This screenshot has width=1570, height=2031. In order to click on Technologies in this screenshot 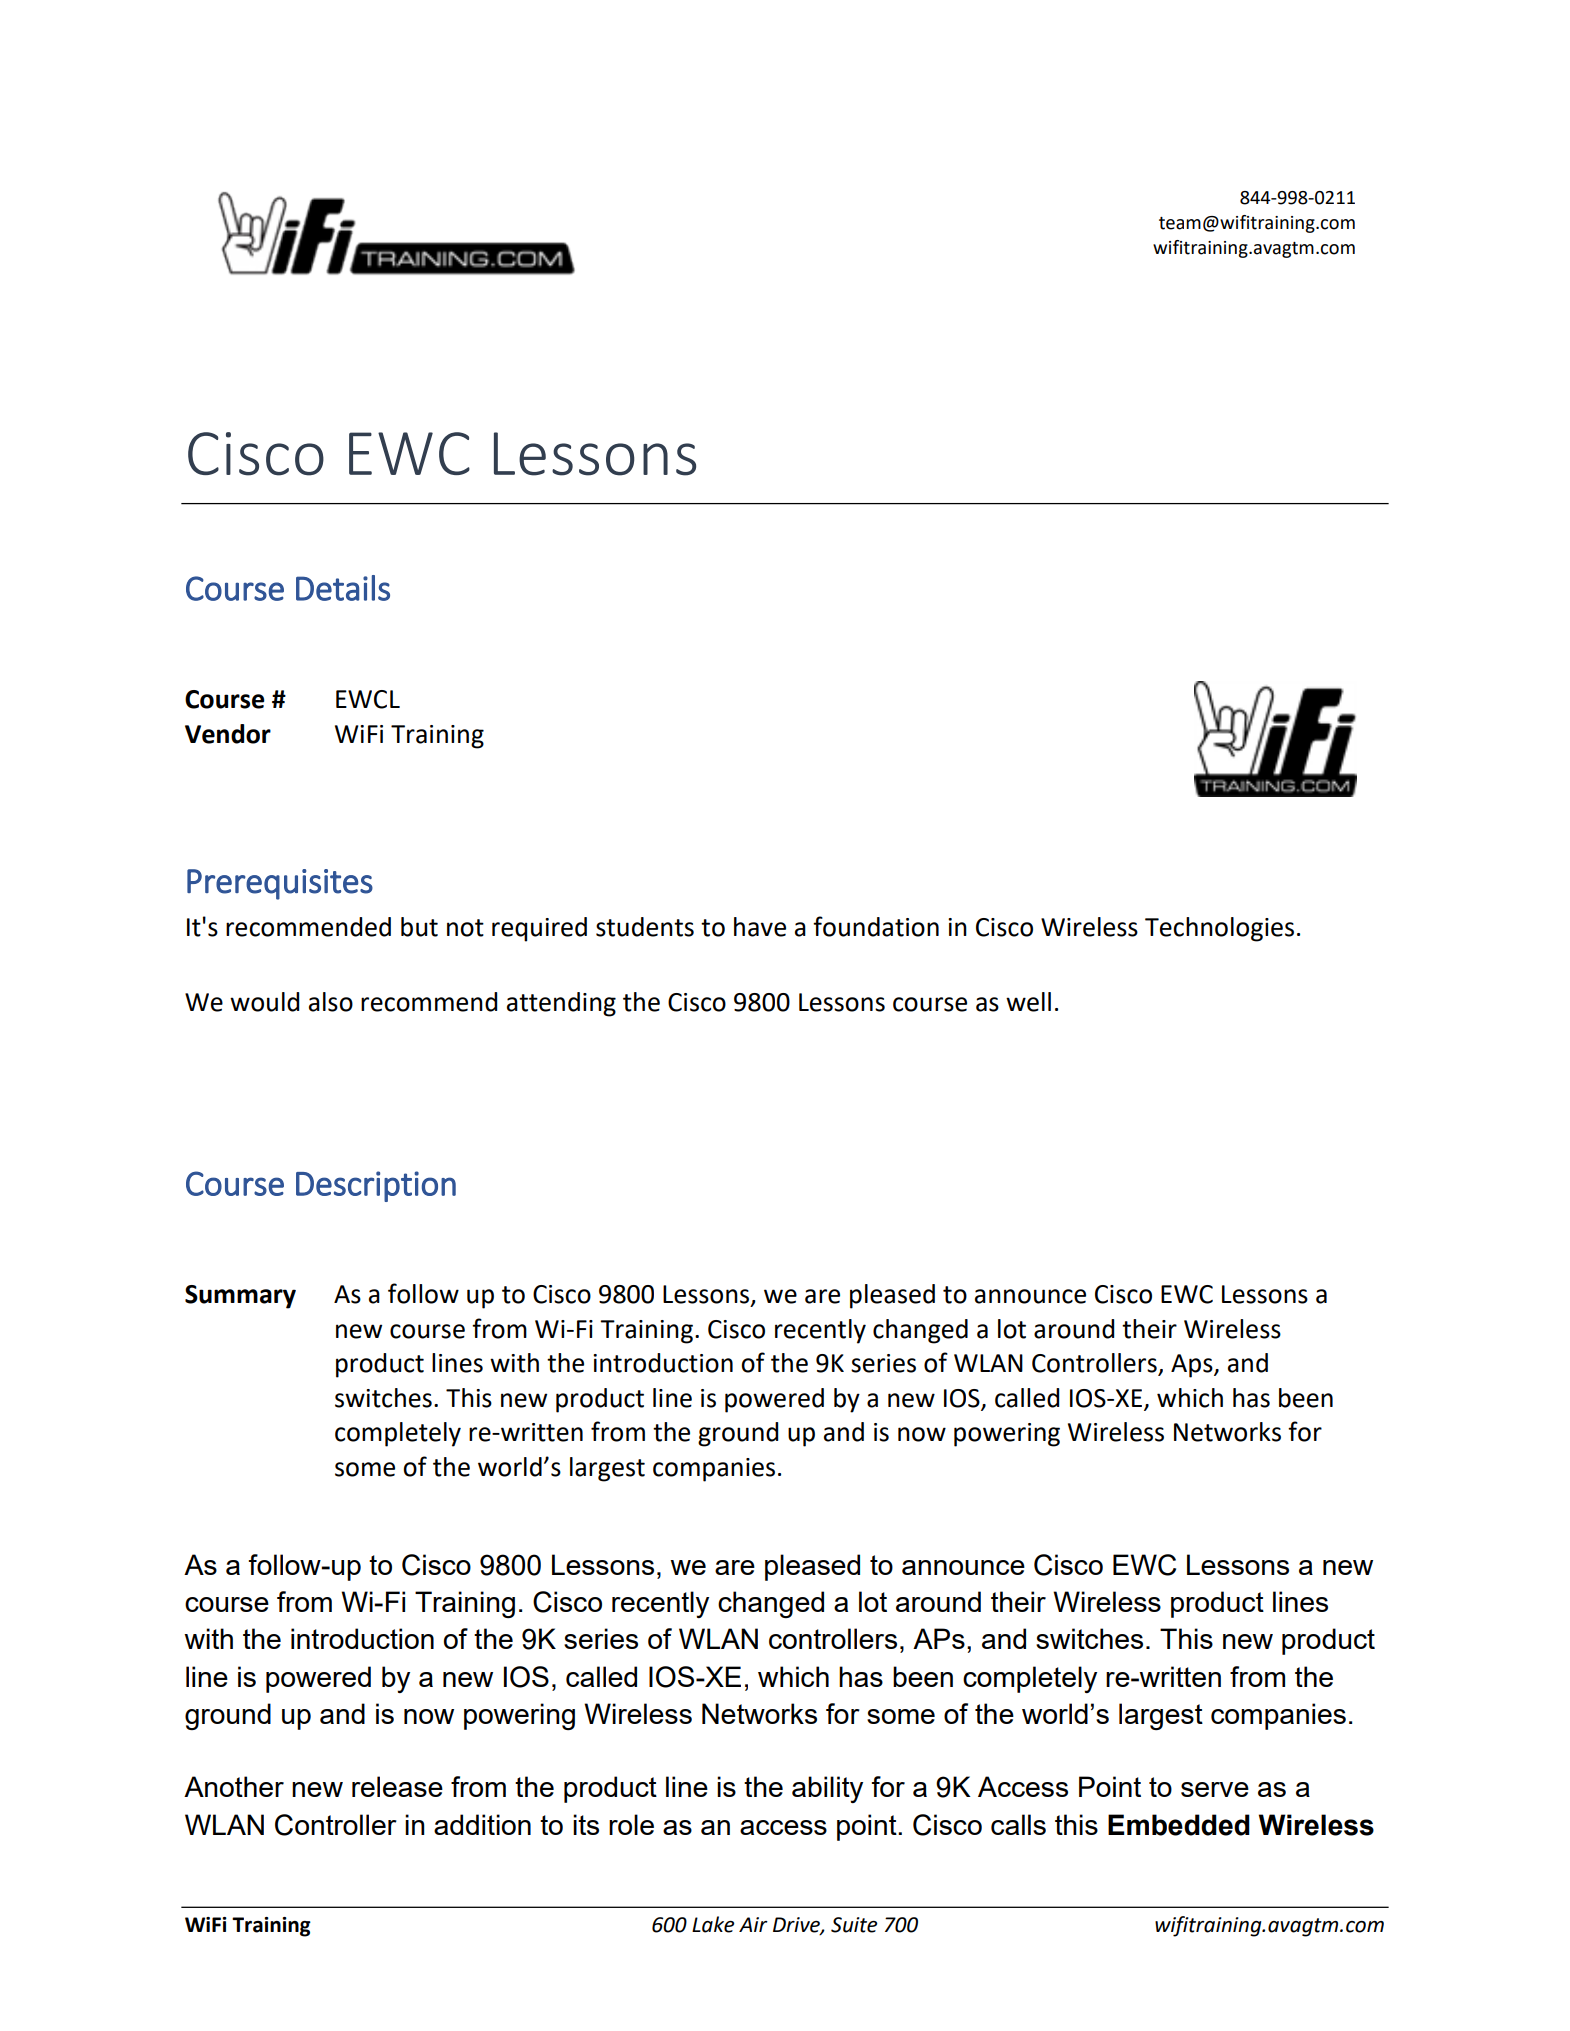, I will do `click(1219, 929)`.
